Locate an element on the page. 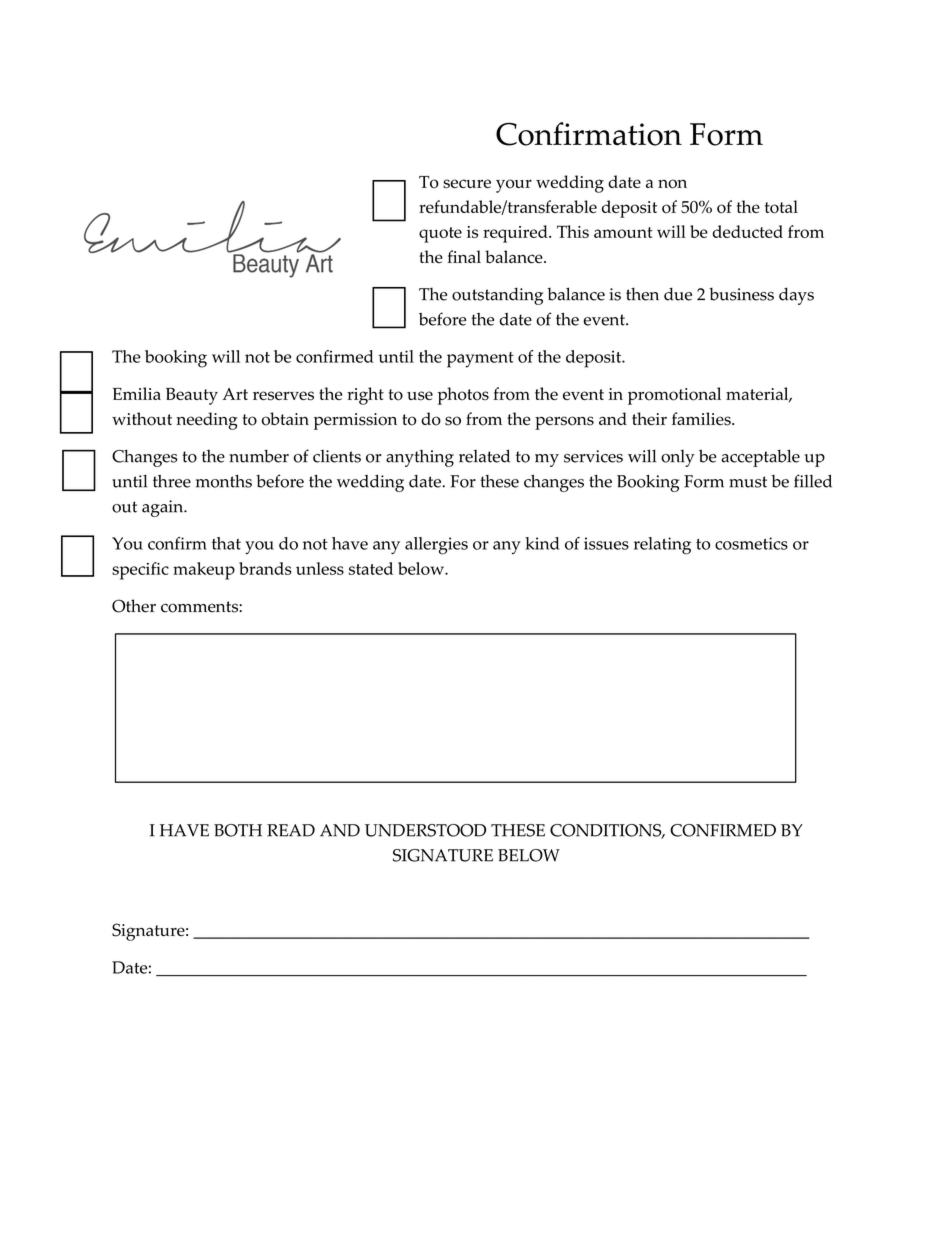  cosmetics is located at coordinates (751, 543).
